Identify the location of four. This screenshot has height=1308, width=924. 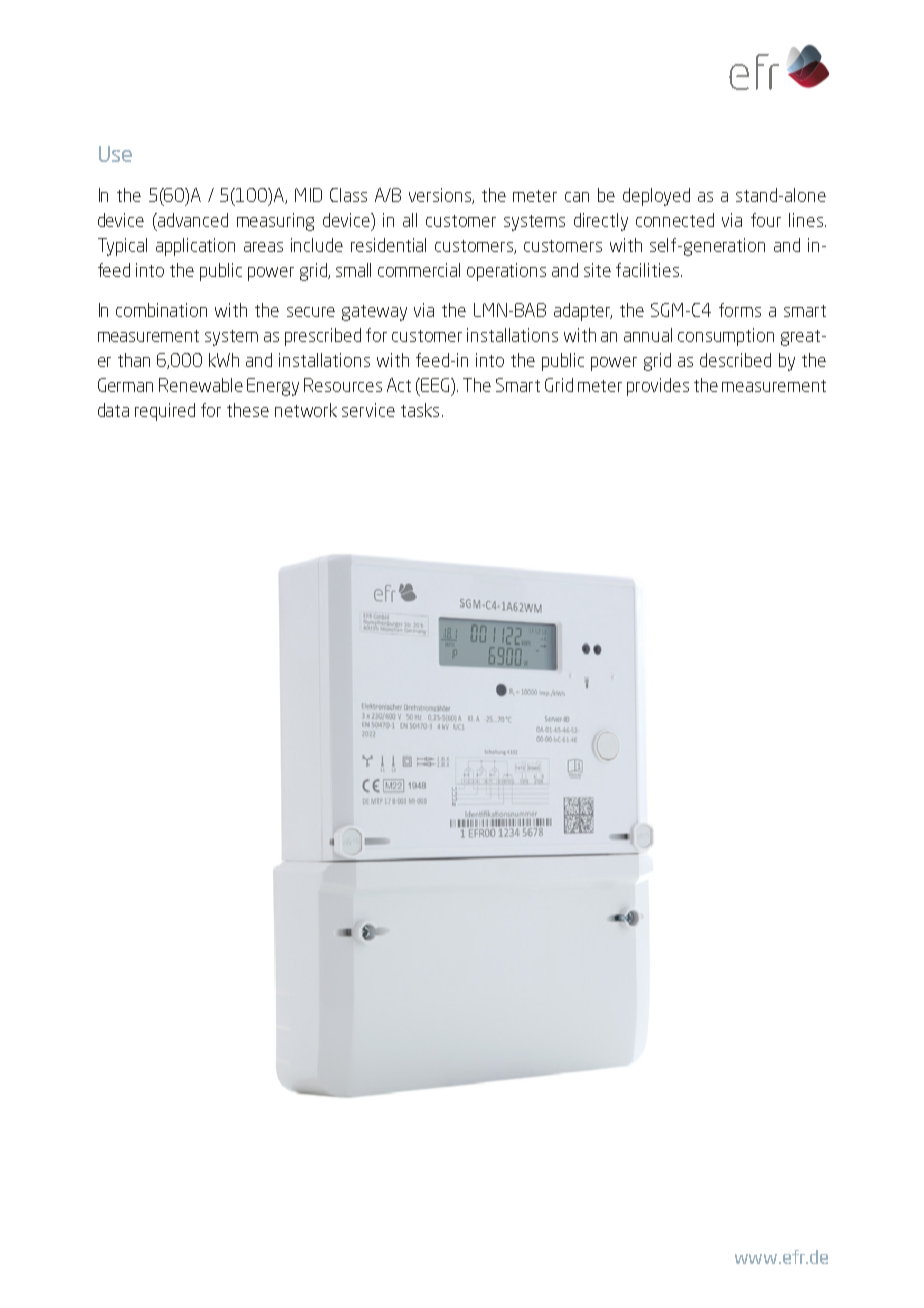
(766, 220).
